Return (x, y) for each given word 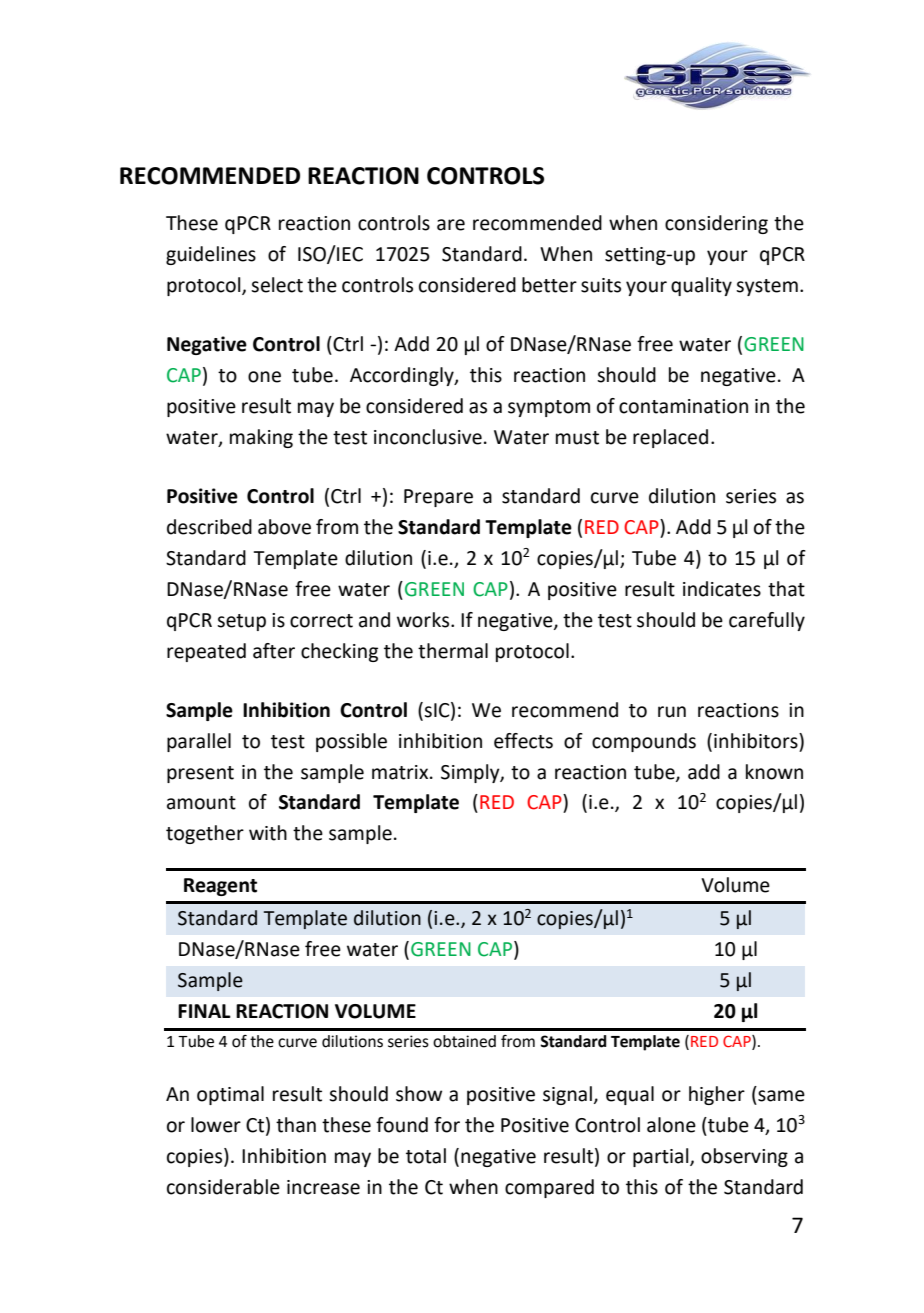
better (549, 285)
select (277, 285)
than (296, 1125)
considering (716, 224)
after (274, 651)
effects (523, 741)
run (672, 712)
